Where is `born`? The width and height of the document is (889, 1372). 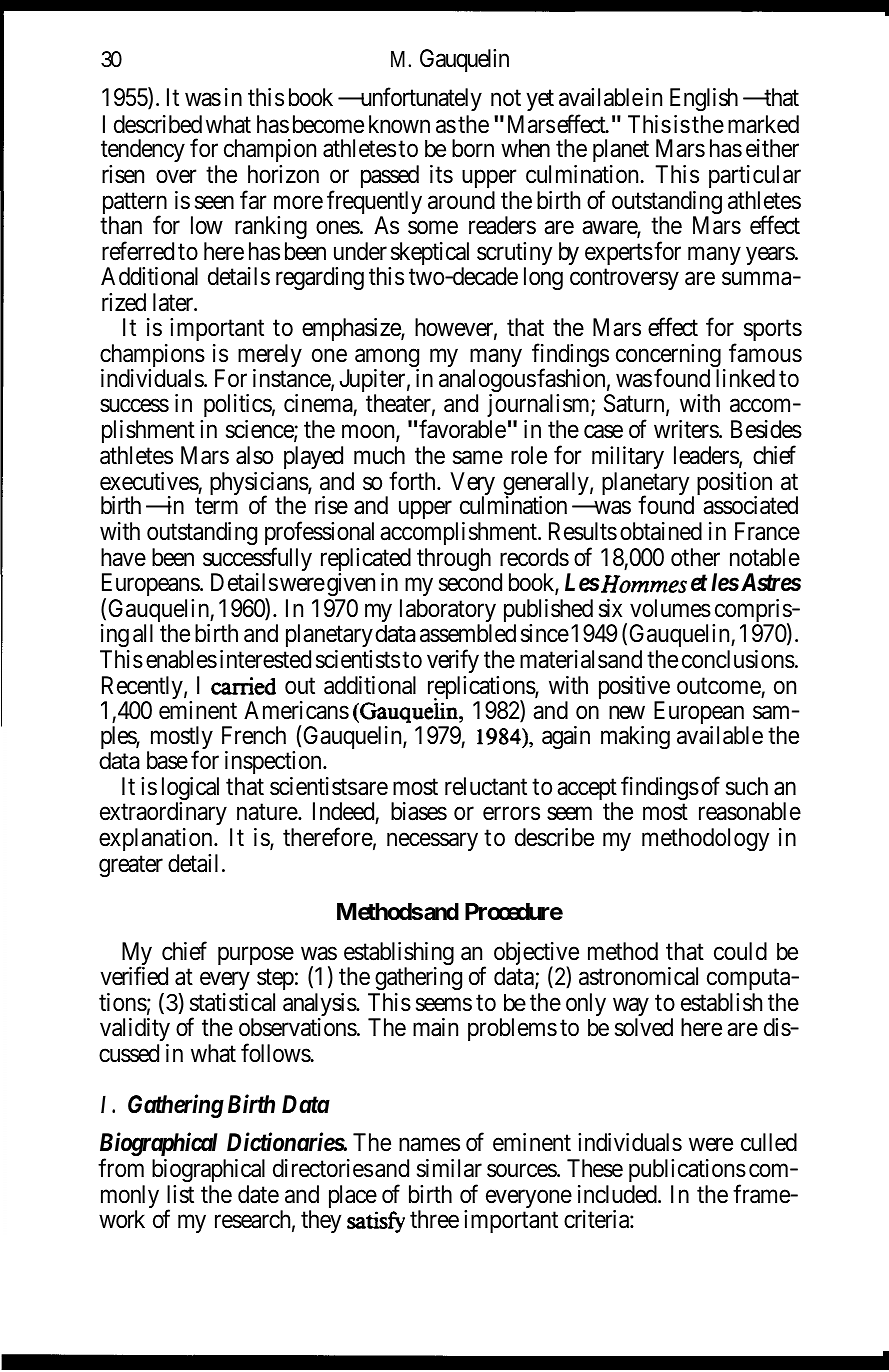 born is located at coordinates (473, 148).
